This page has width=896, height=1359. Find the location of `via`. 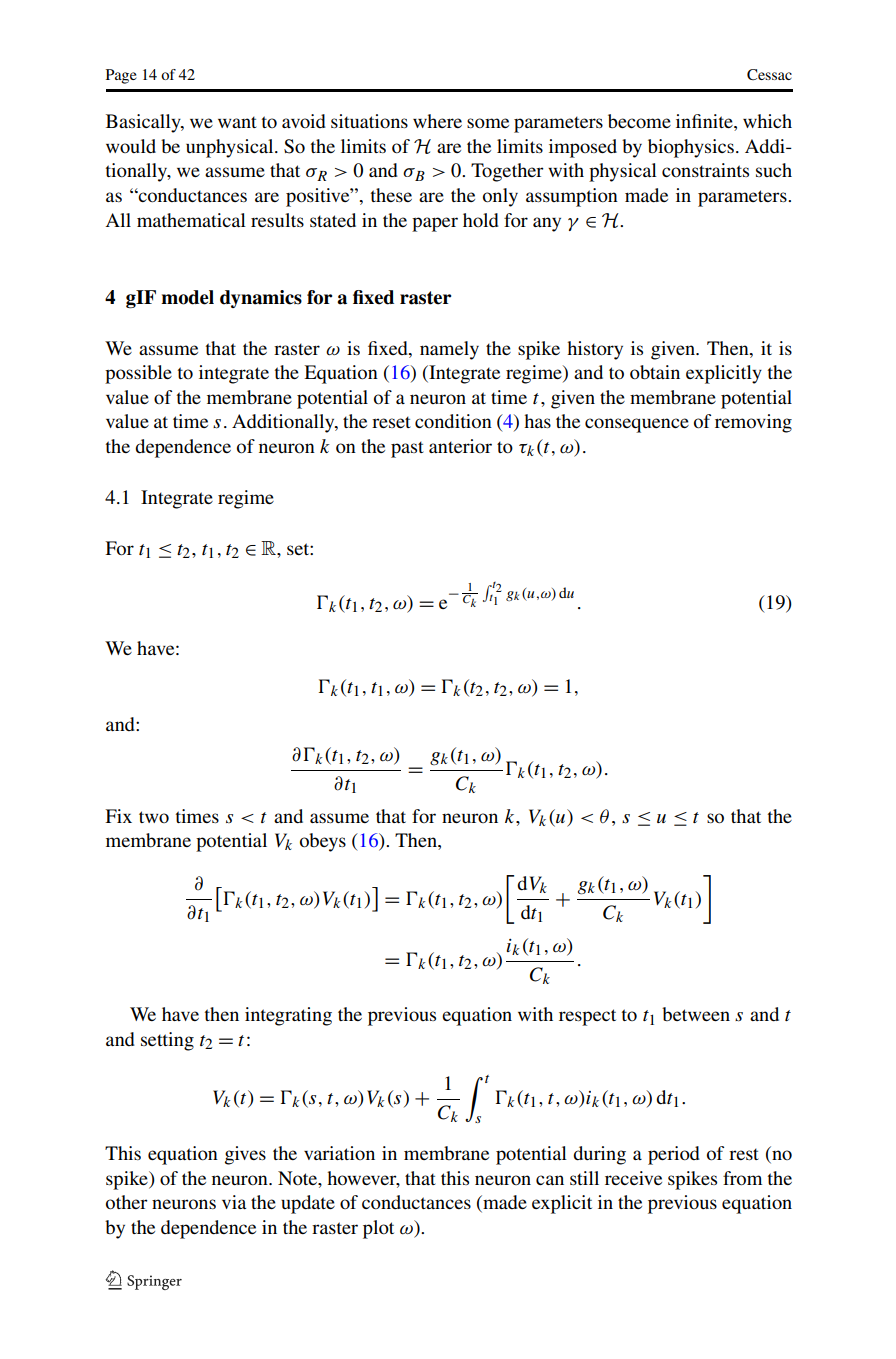

via is located at coordinates (234, 1202).
